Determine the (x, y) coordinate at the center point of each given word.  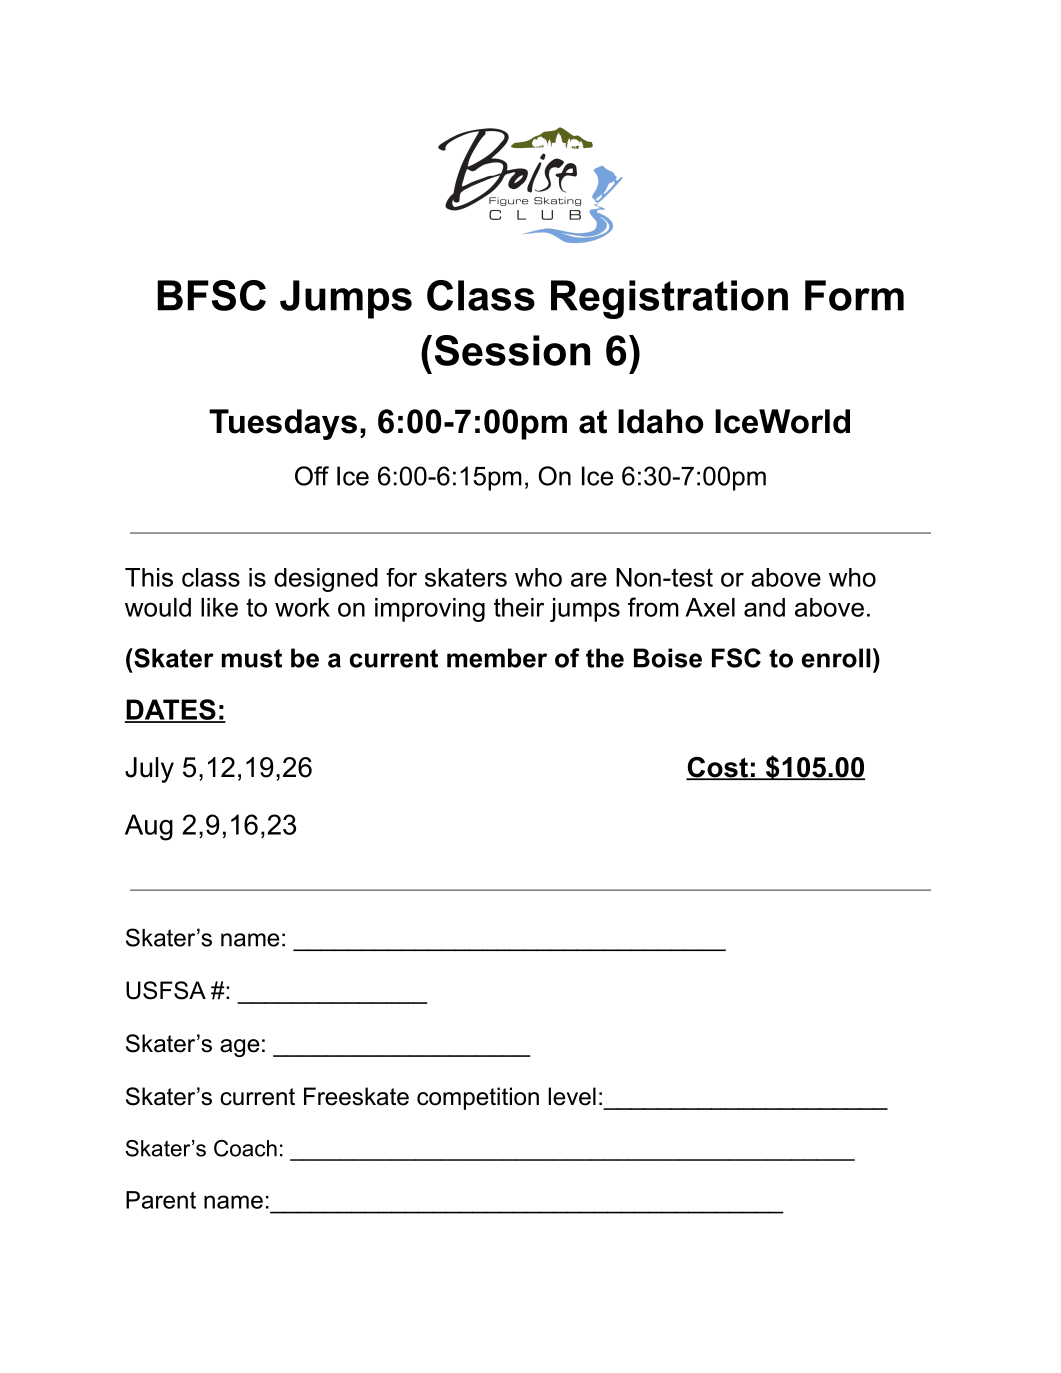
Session (512, 350)
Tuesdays (283, 424)
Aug (149, 827)
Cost (718, 768)
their (519, 607)
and (764, 607)
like (219, 607)
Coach (245, 1148)
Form (854, 295)
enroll (836, 658)
